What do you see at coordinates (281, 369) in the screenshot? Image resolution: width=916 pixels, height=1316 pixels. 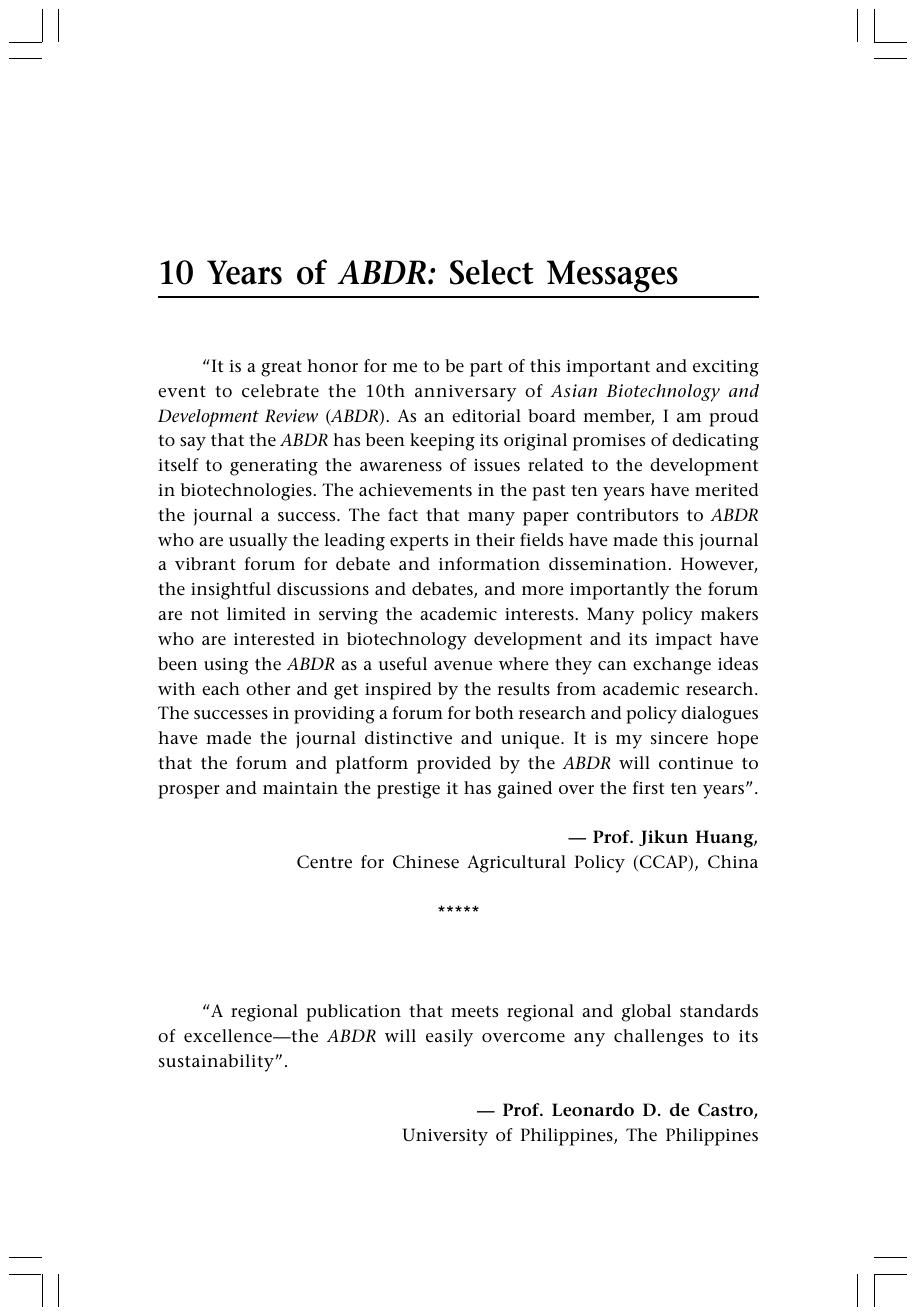 I see `great` at bounding box center [281, 369].
